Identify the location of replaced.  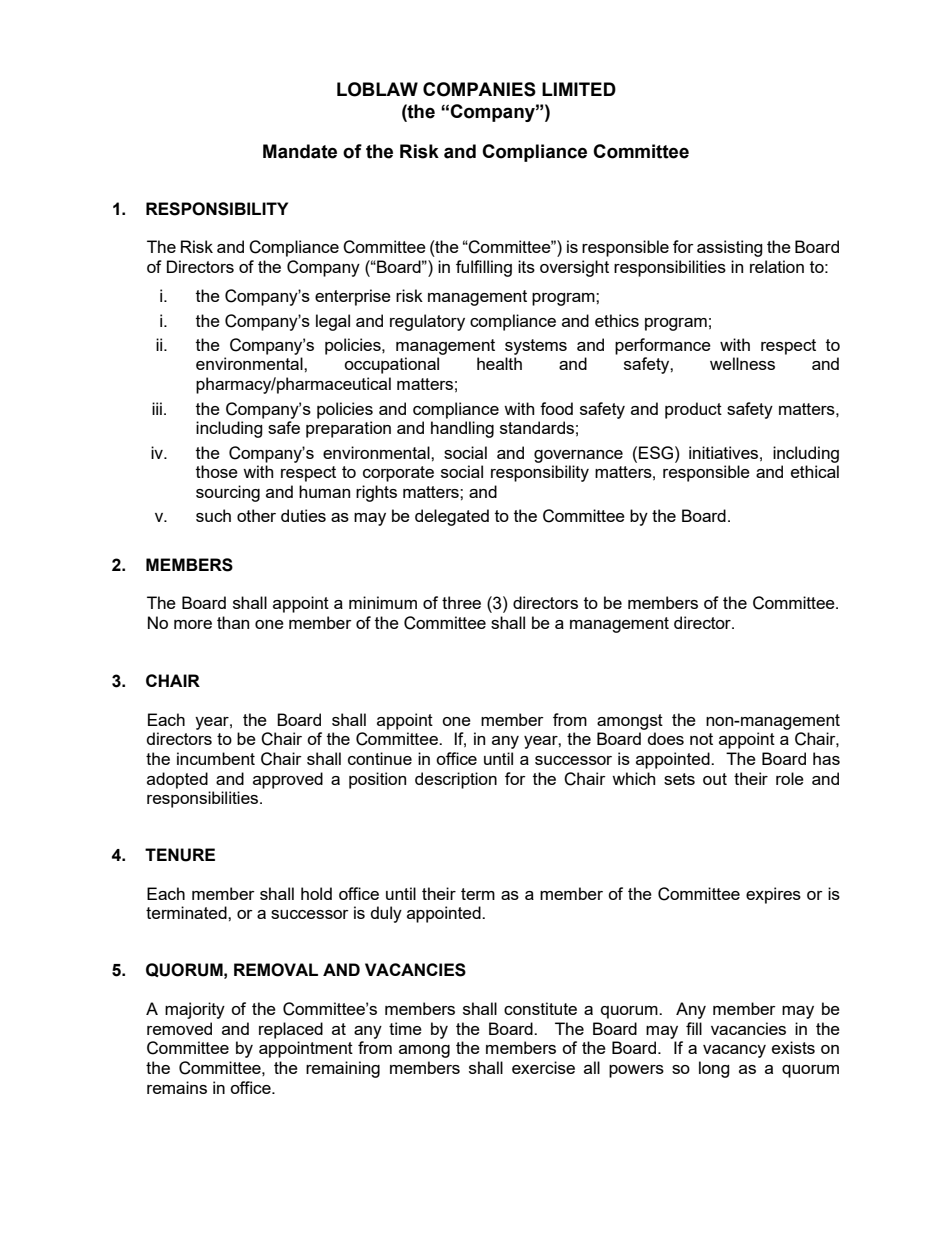
(291, 1030).
